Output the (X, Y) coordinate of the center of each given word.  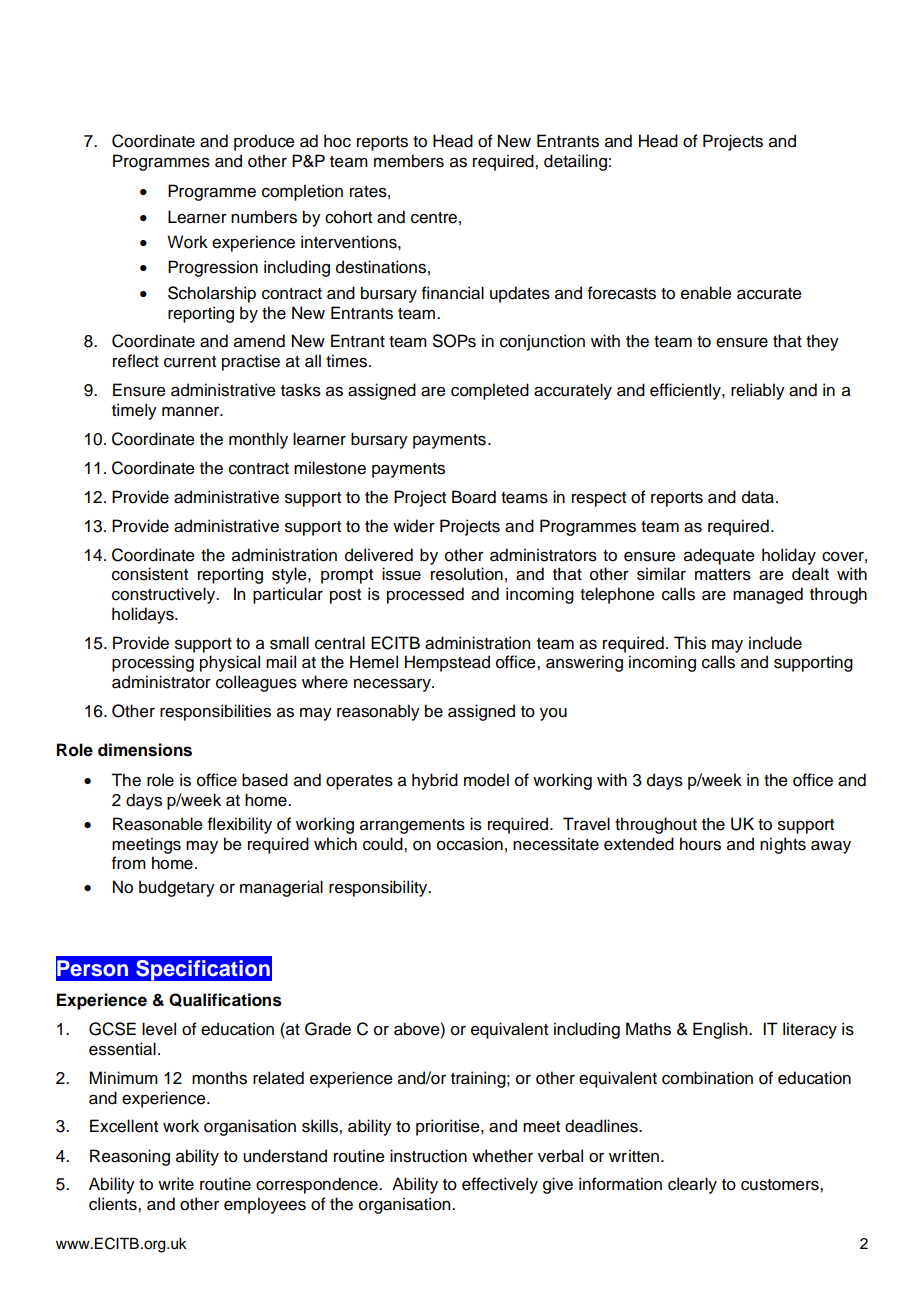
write (176, 1184)
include (775, 643)
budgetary (177, 888)
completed (490, 391)
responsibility (379, 888)
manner (192, 412)
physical (230, 663)
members (409, 161)
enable (706, 293)
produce (264, 142)
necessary (393, 685)
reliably (758, 391)
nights (783, 845)
